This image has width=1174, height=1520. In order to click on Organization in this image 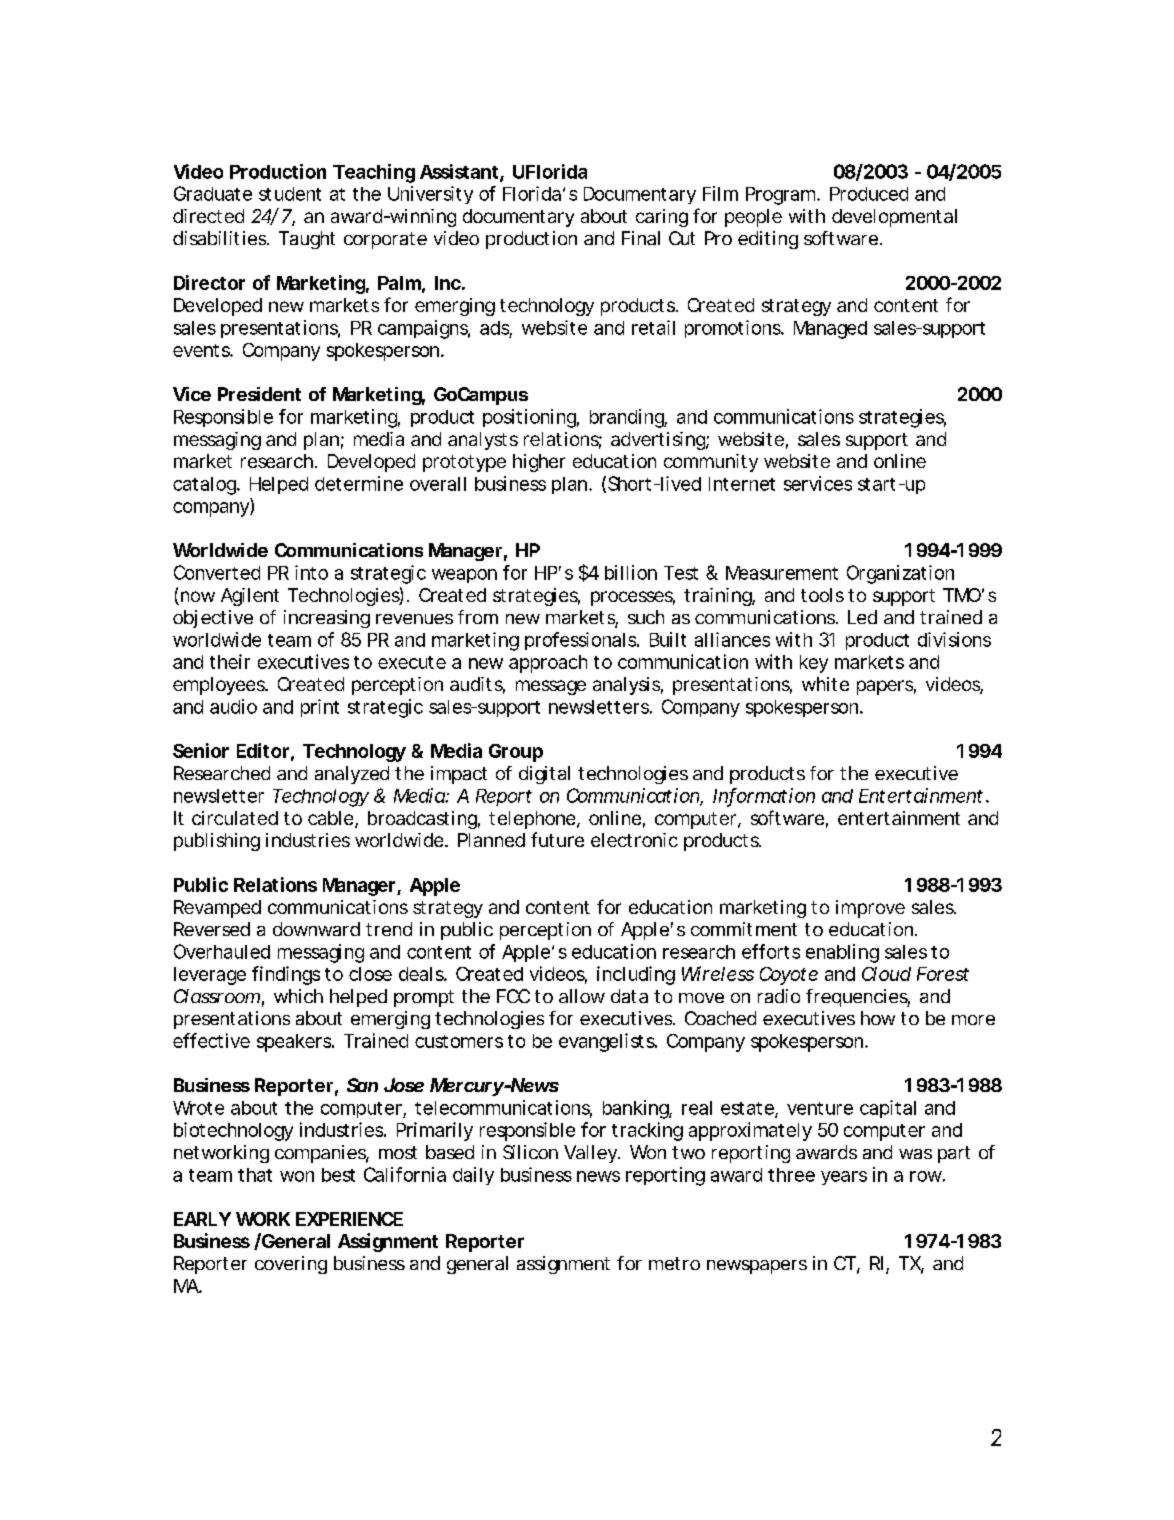, I will do `click(900, 574)`.
